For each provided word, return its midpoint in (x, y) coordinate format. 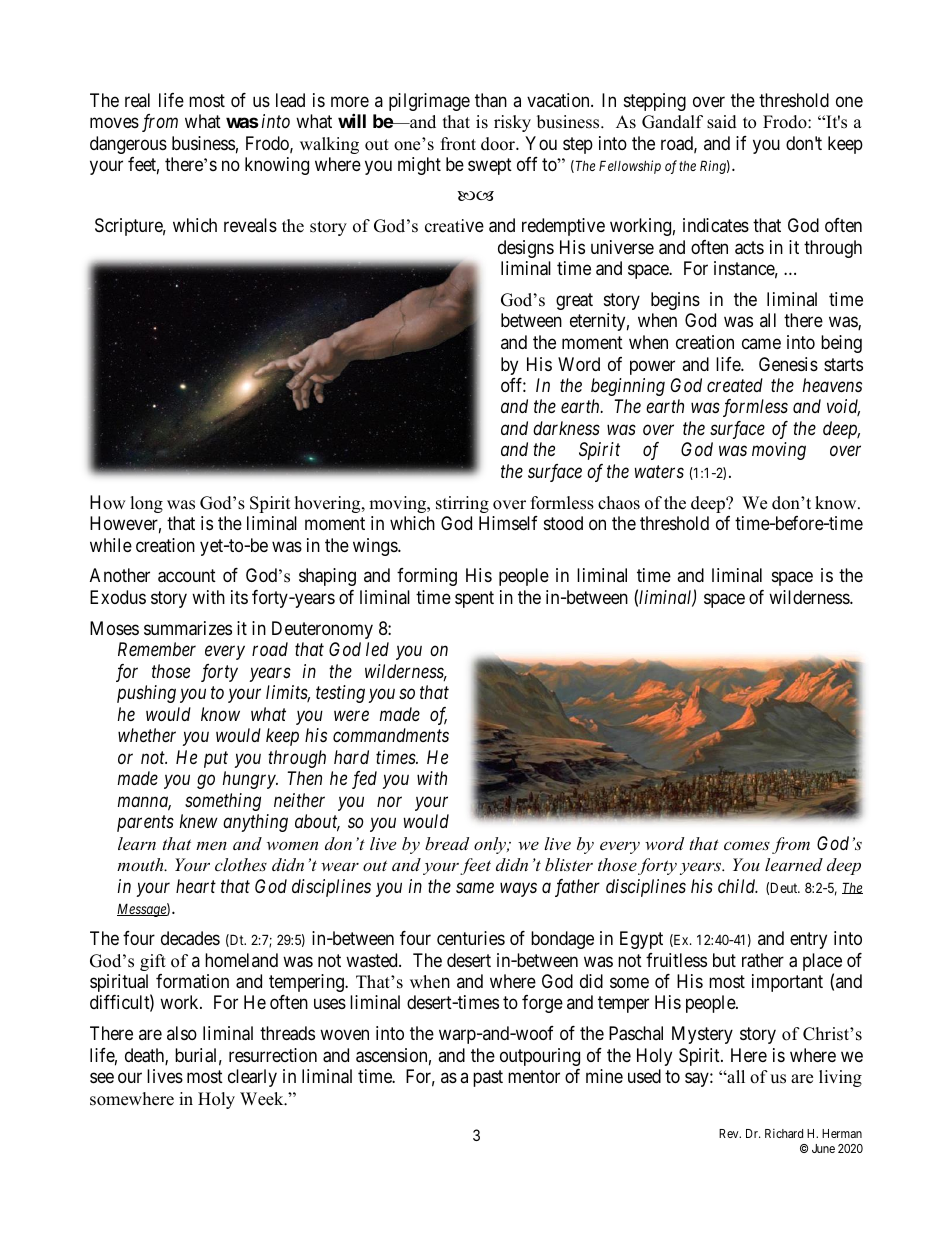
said (722, 122)
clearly (252, 1078)
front (458, 144)
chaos (619, 503)
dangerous (128, 145)
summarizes (188, 628)
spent (474, 599)
